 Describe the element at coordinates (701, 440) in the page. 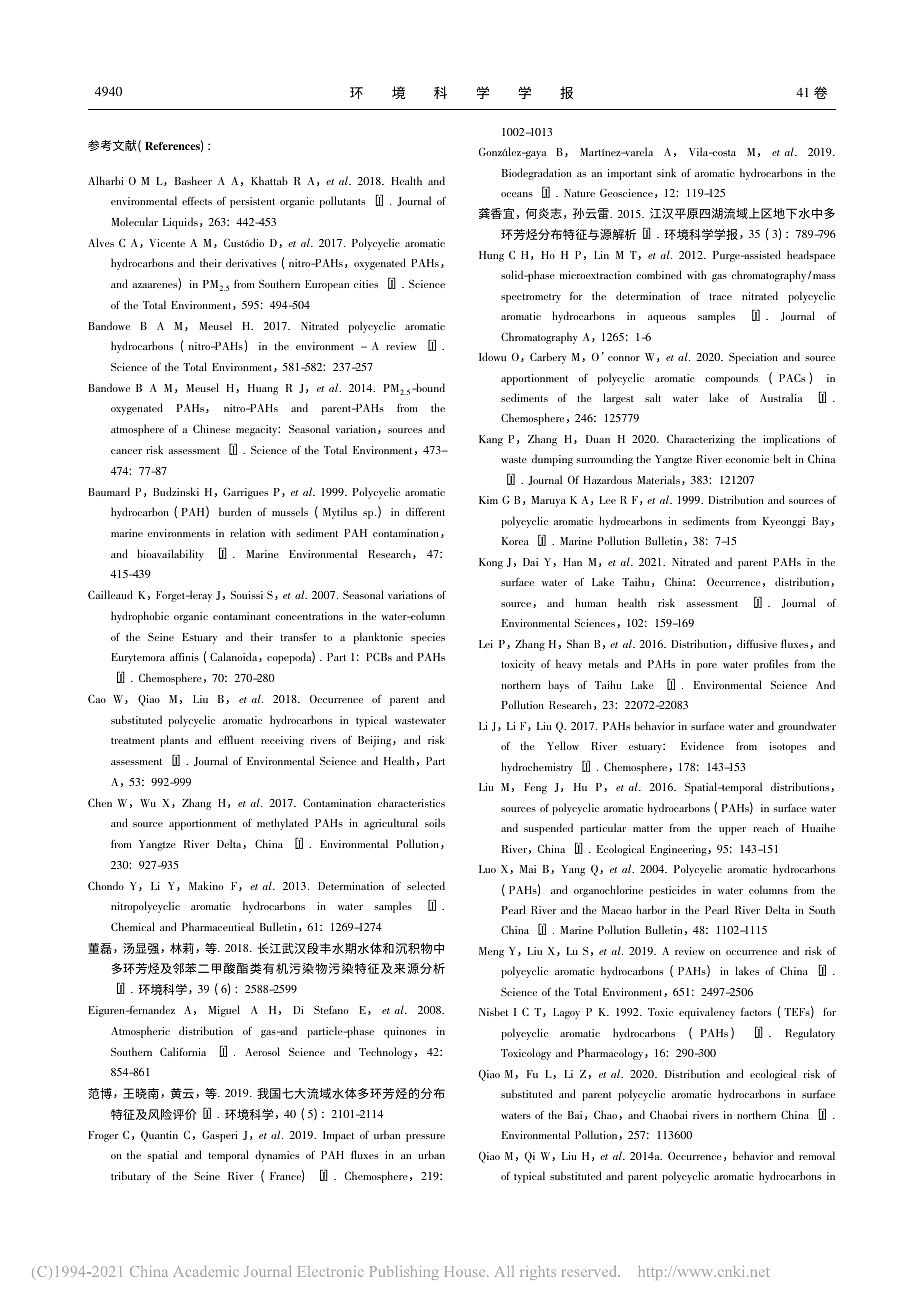

I see `Characterizing` at that location.
